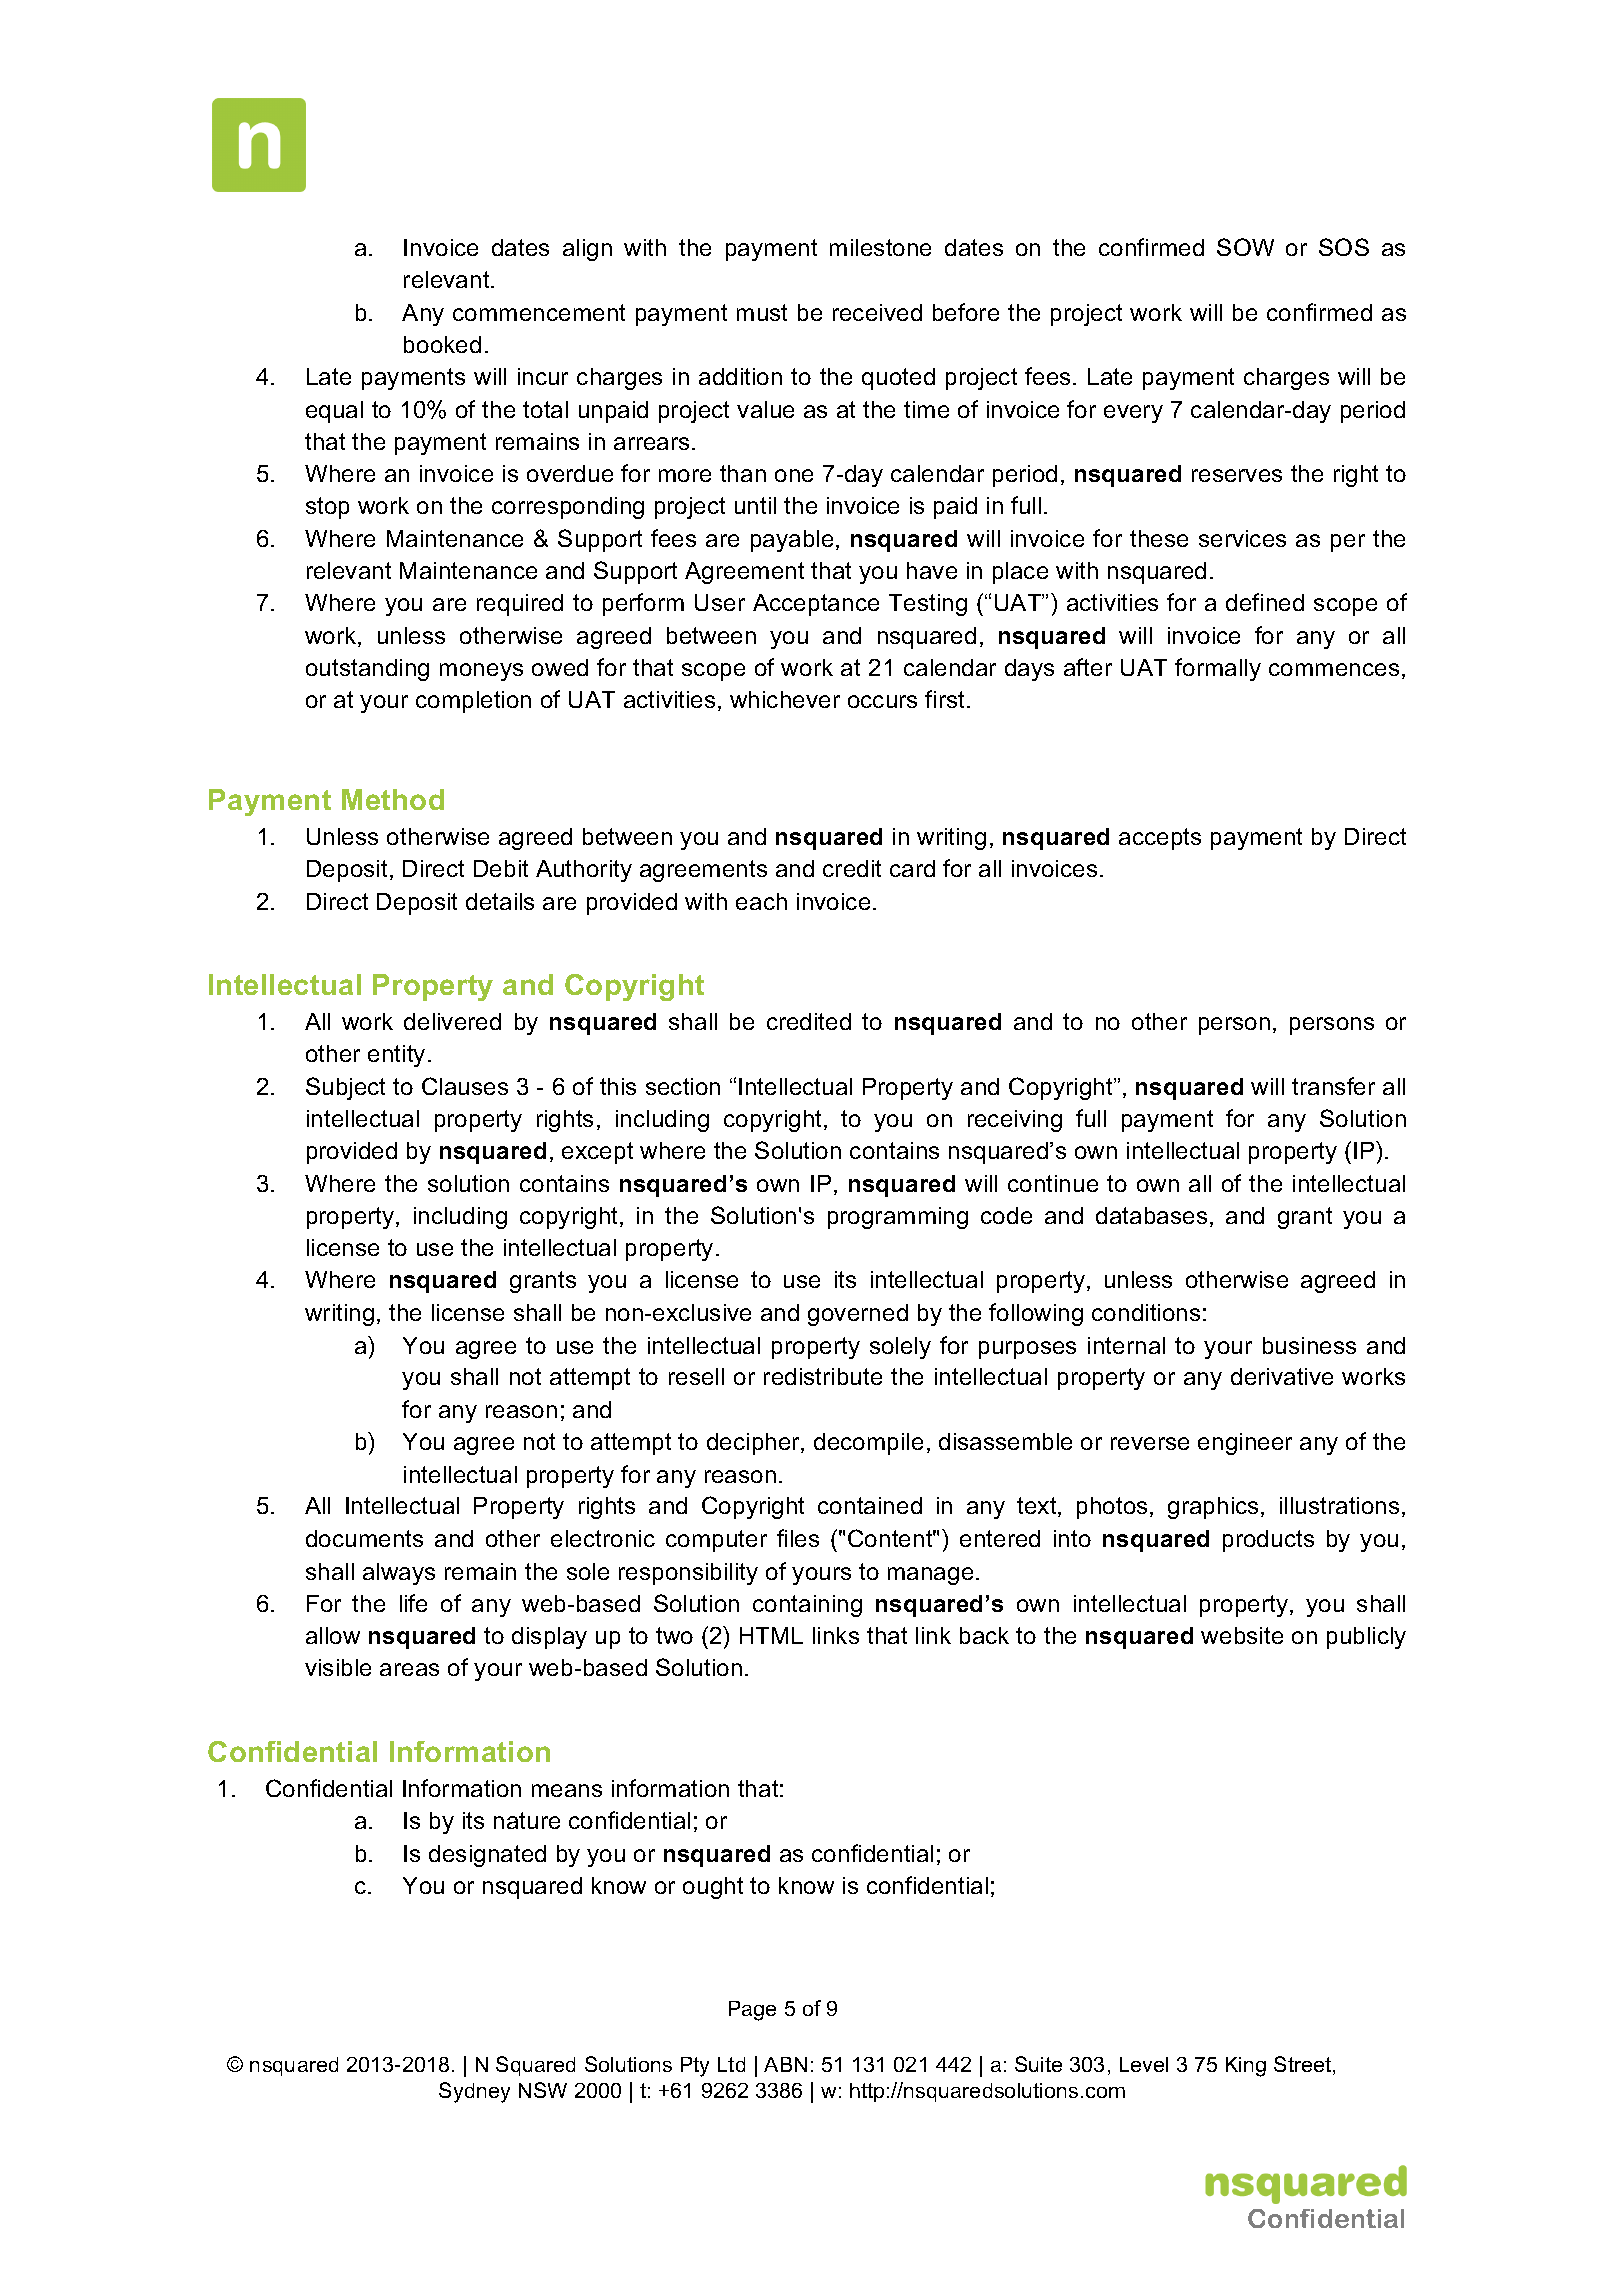 This document has width=1616, height=2286. What do you see at coordinates (898, 1218) in the document?
I see `programming` at bounding box center [898, 1218].
